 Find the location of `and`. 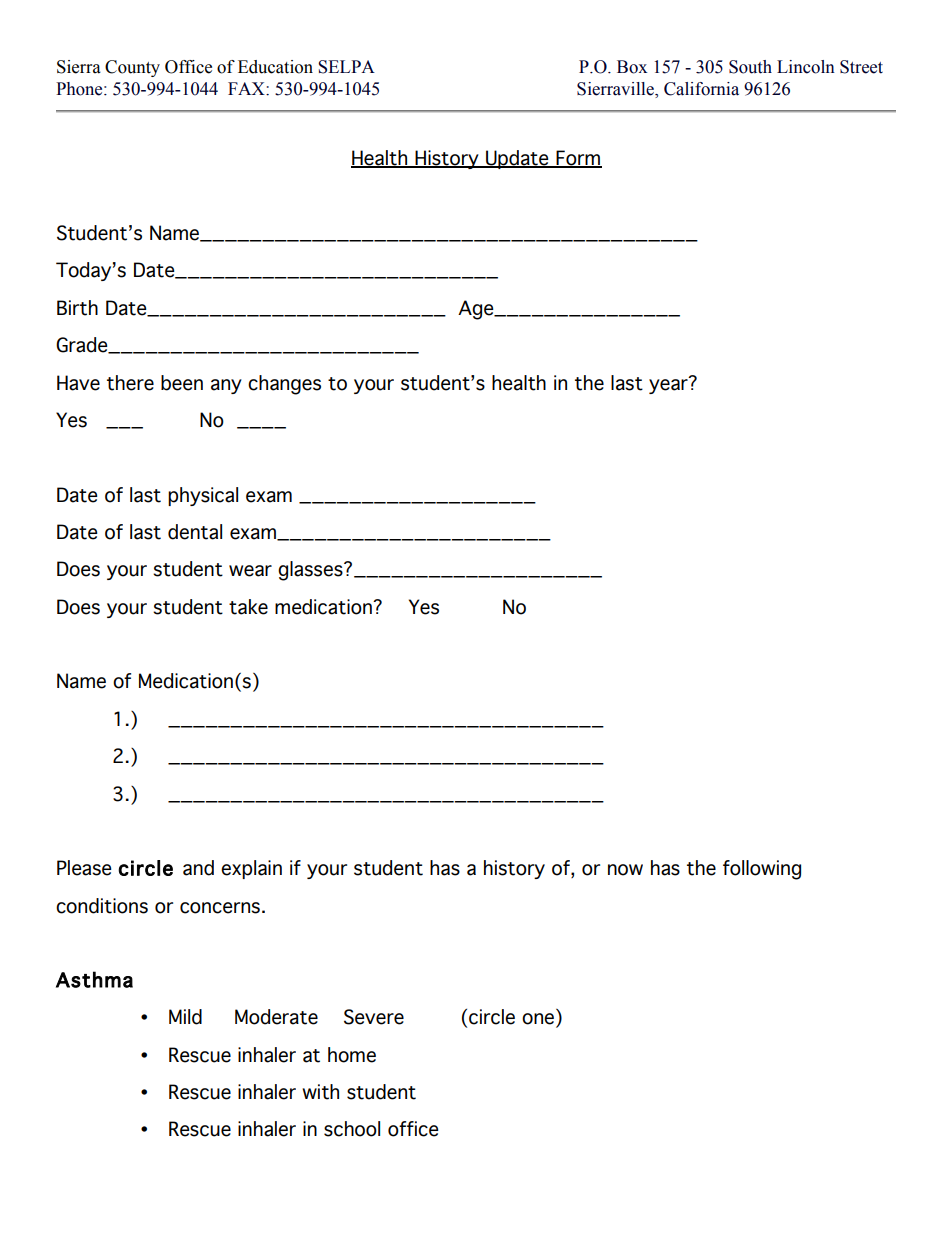

and is located at coordinates (198, 868).
